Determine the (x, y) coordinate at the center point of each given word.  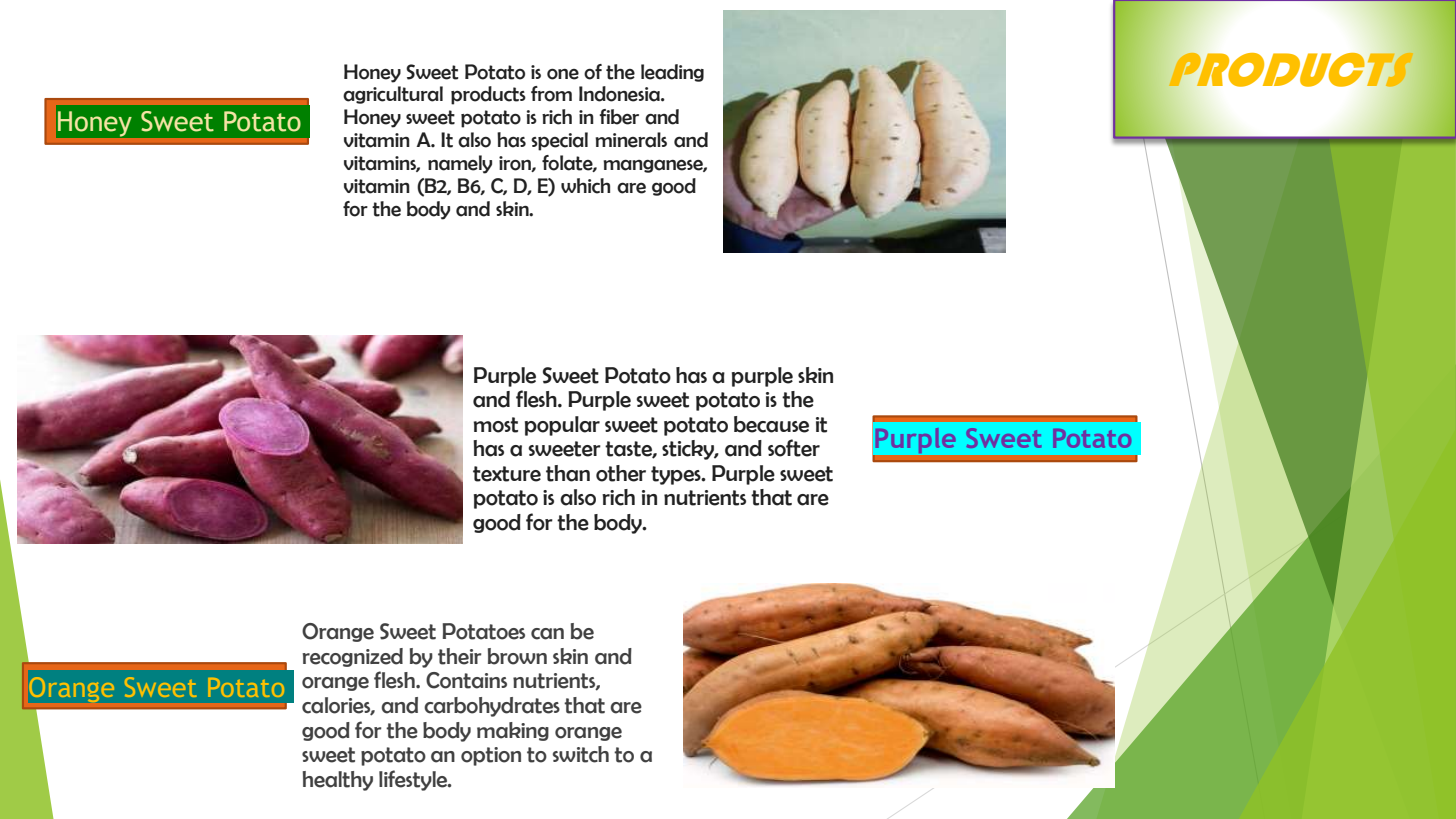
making (513, 731)
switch (581, 754)
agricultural (393, 95)
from (551, 94)
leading (672, 73)
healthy (338, 781)
